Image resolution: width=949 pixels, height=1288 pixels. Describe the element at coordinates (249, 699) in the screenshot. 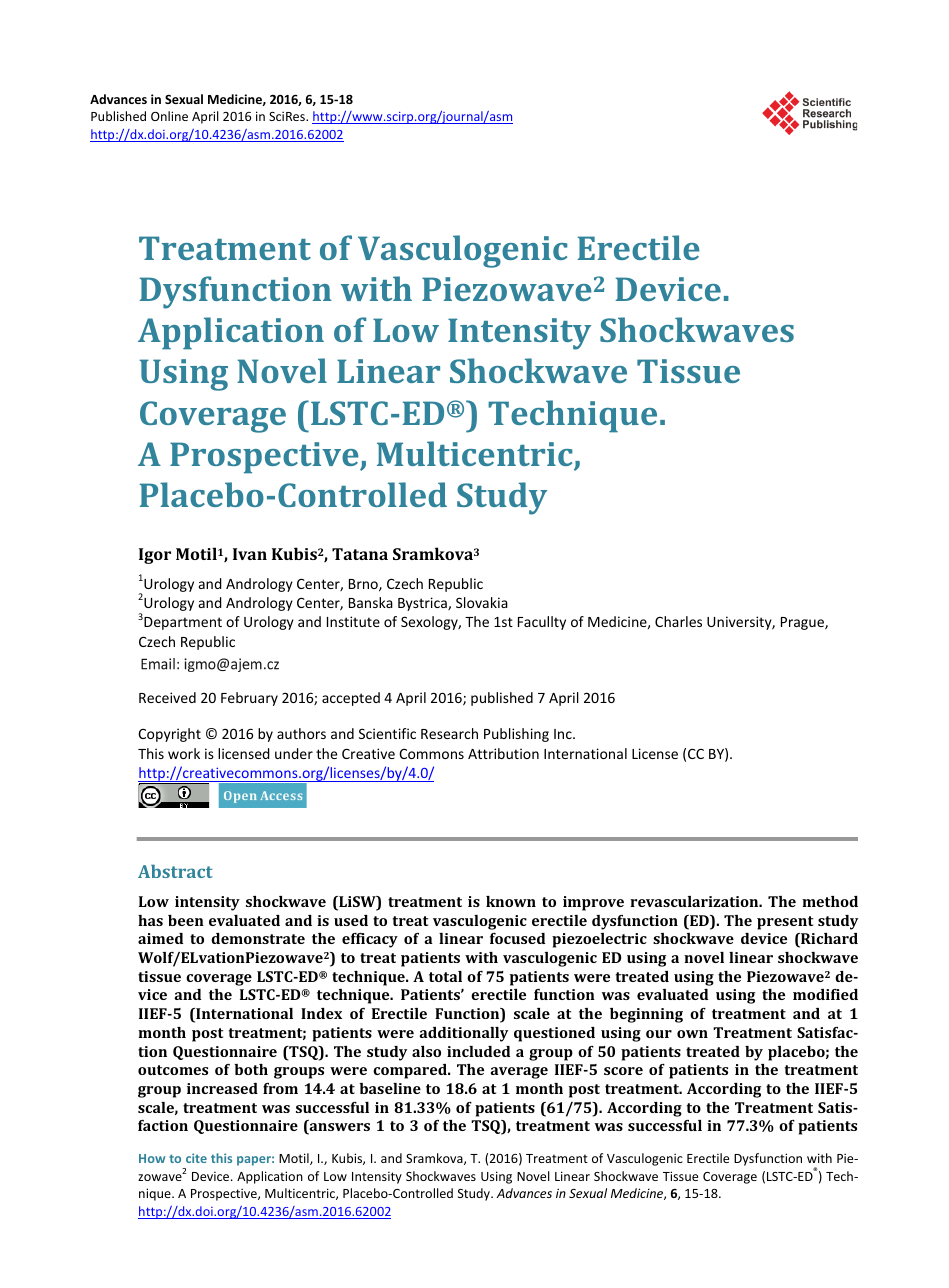

I see `February` at that location.
